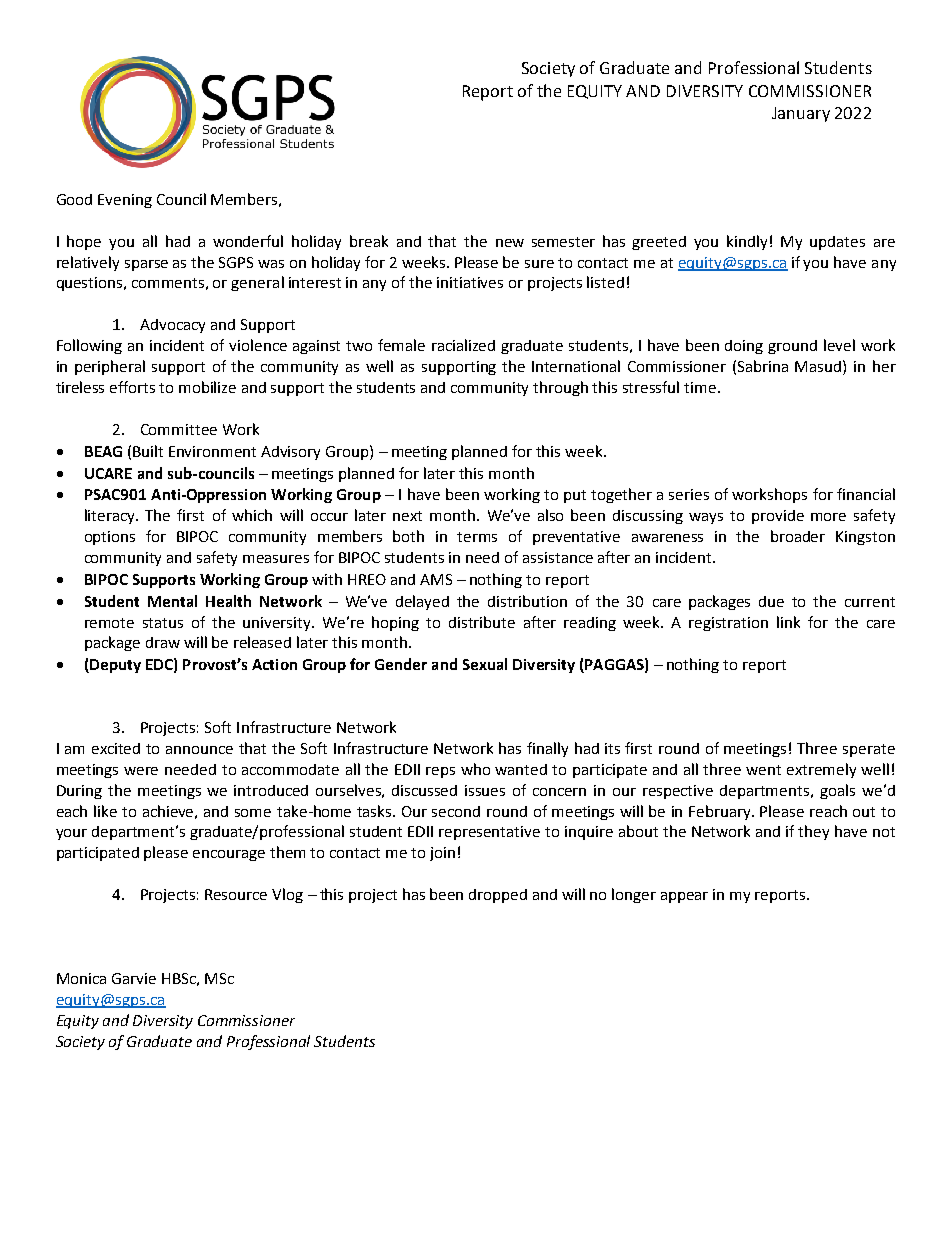  What do you see at coordinates (510, 243) in the page?
I see `new` at bounding box center [510, 243].
